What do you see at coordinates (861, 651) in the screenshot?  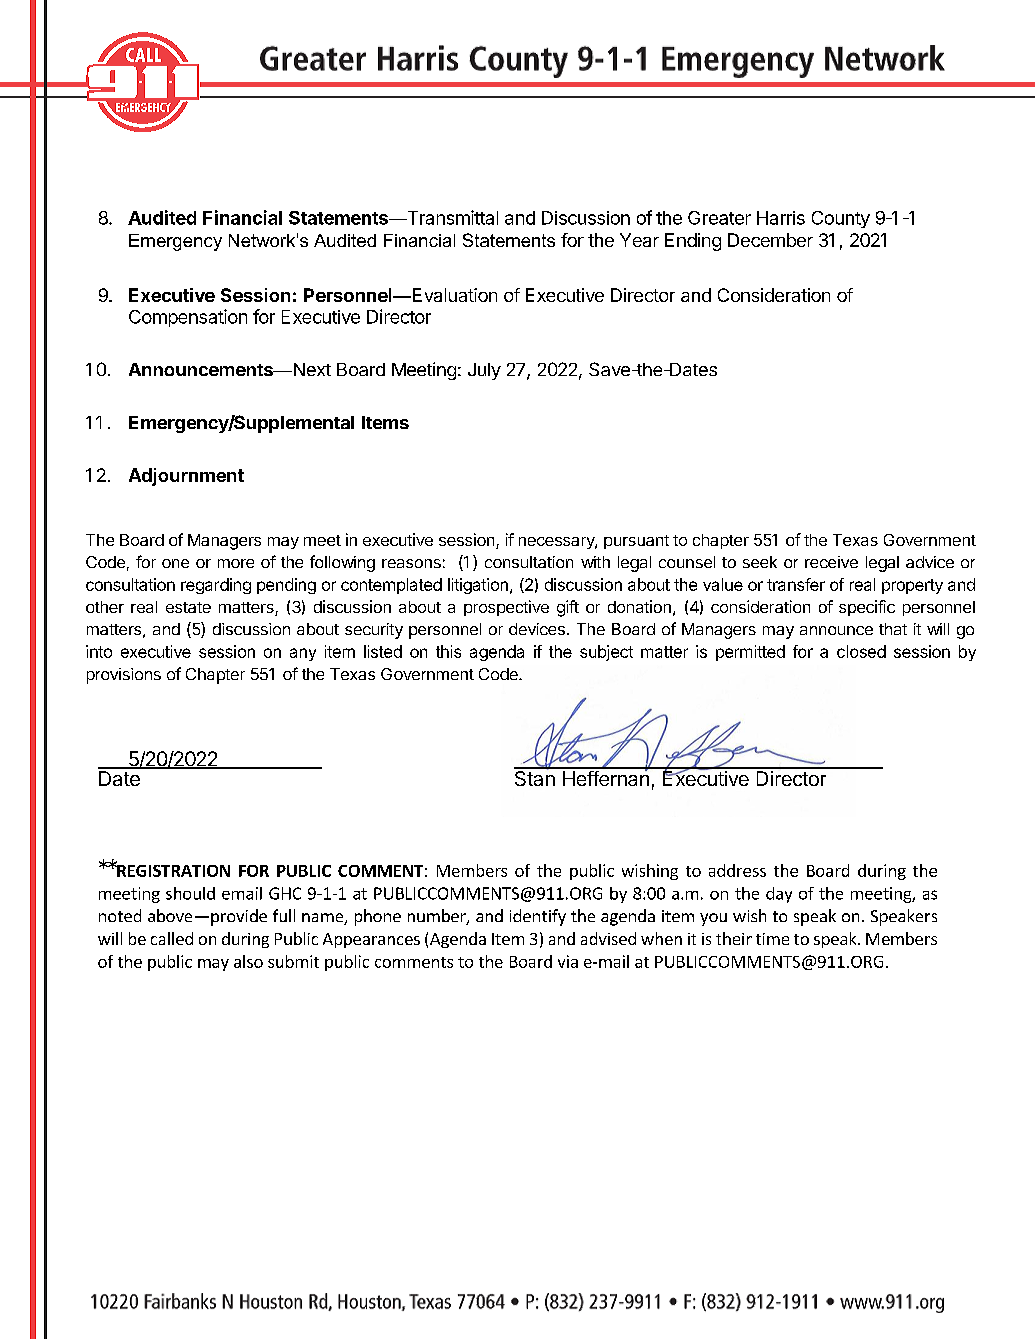 I see `closed` at bounding box center [861, 651].
